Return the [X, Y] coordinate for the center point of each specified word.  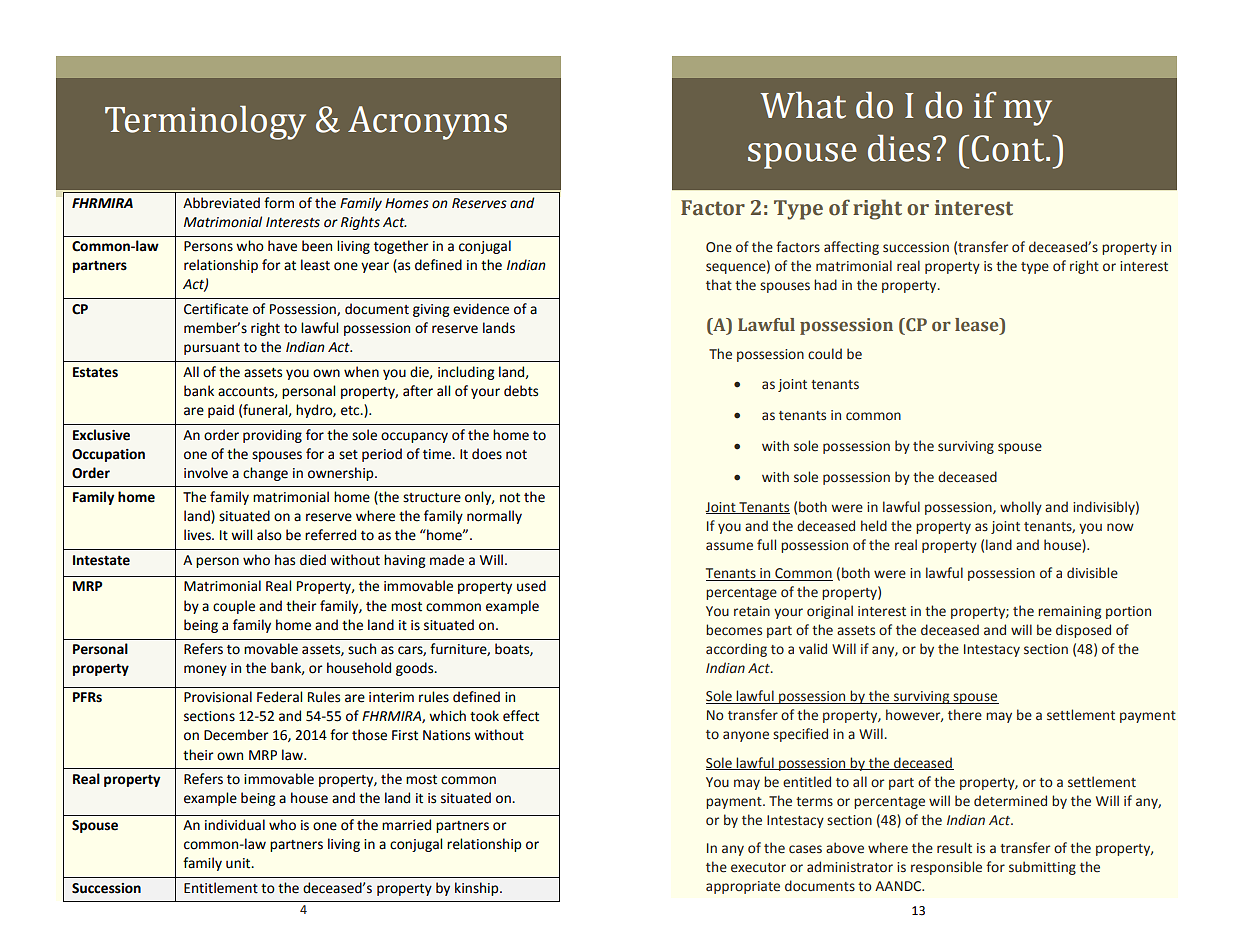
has [285, 560]
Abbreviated [221, 203]
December [236, 735]
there [965, 715]
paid [221, 411]
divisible [1092, 573]
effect [521, 716]
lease [978, 326]
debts [521, 391]
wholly [1021, 508]
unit [239, 863]
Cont [1009, 148]
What [803, 105]
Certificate [216, 309]
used [531, 586]
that [719, 284]
